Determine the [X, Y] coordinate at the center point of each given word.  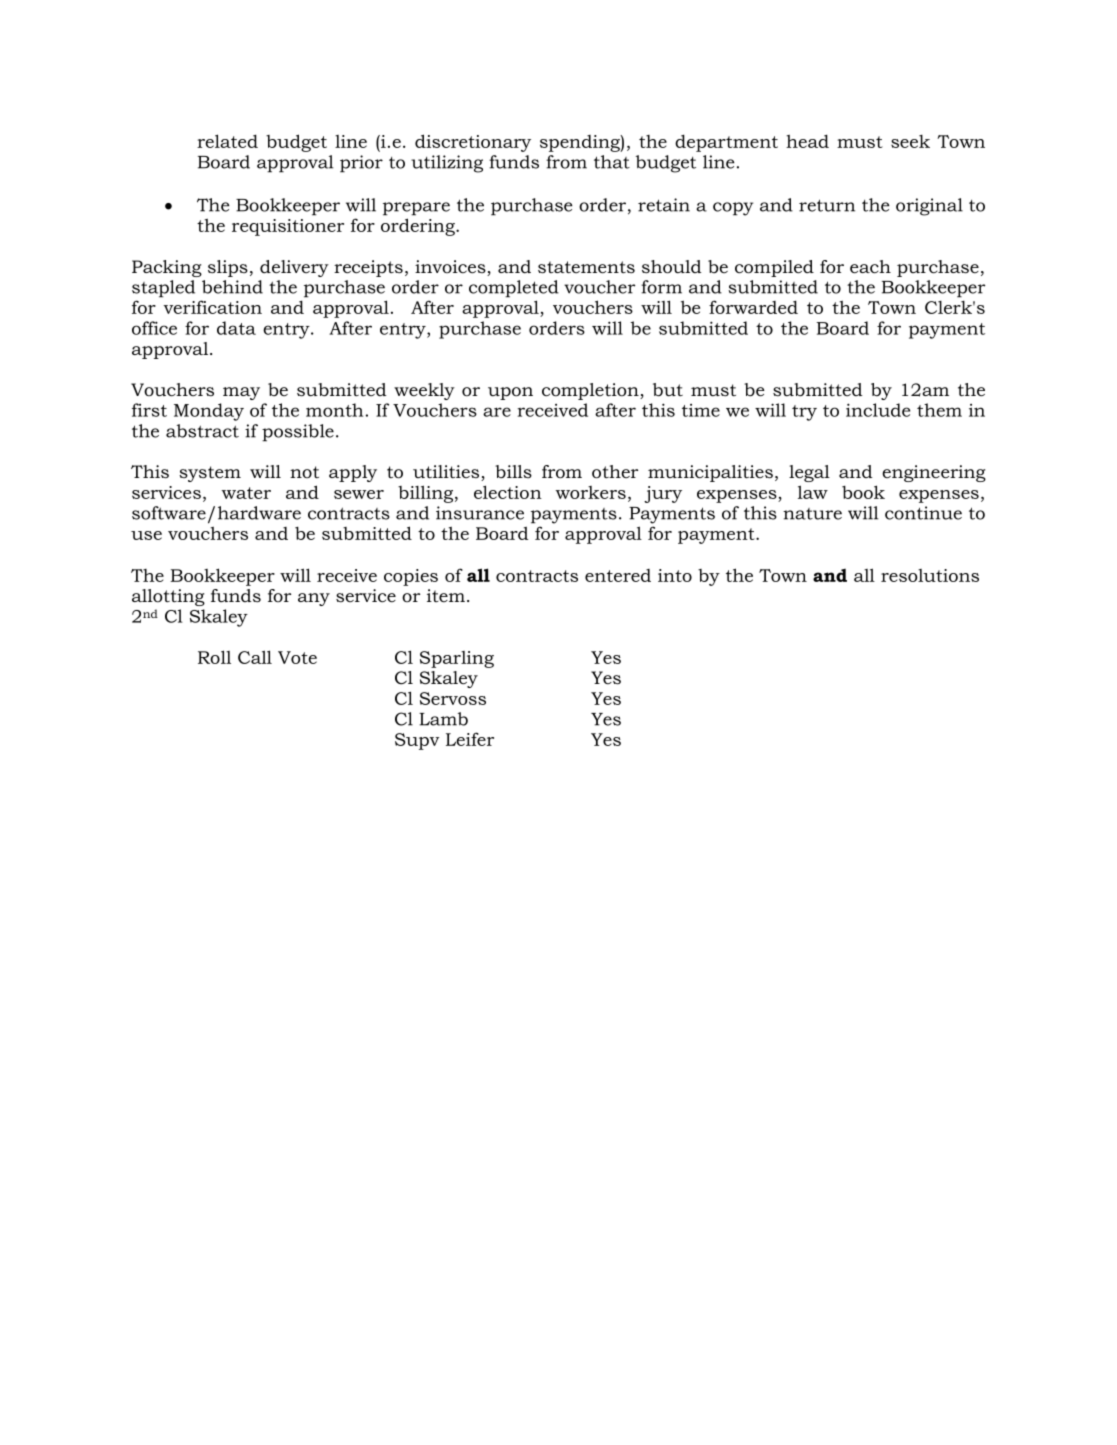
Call [255, 657]
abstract [202, 431]
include [878, 410]
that [612, 162]
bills [513, 472]
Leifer [470, 739]
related [227, 141]
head [807, 141]
